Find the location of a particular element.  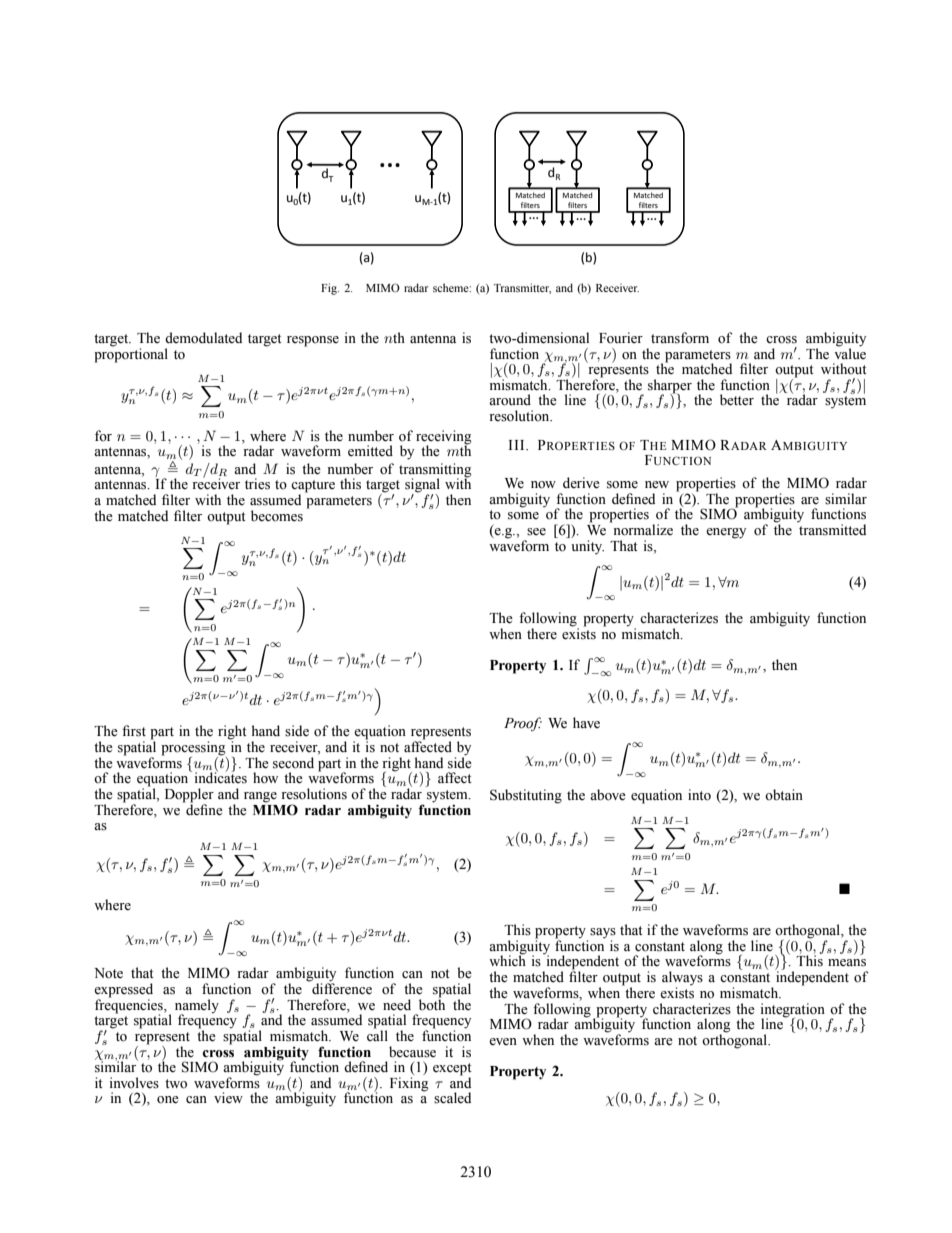

have is located at coordinates (586, 723).
